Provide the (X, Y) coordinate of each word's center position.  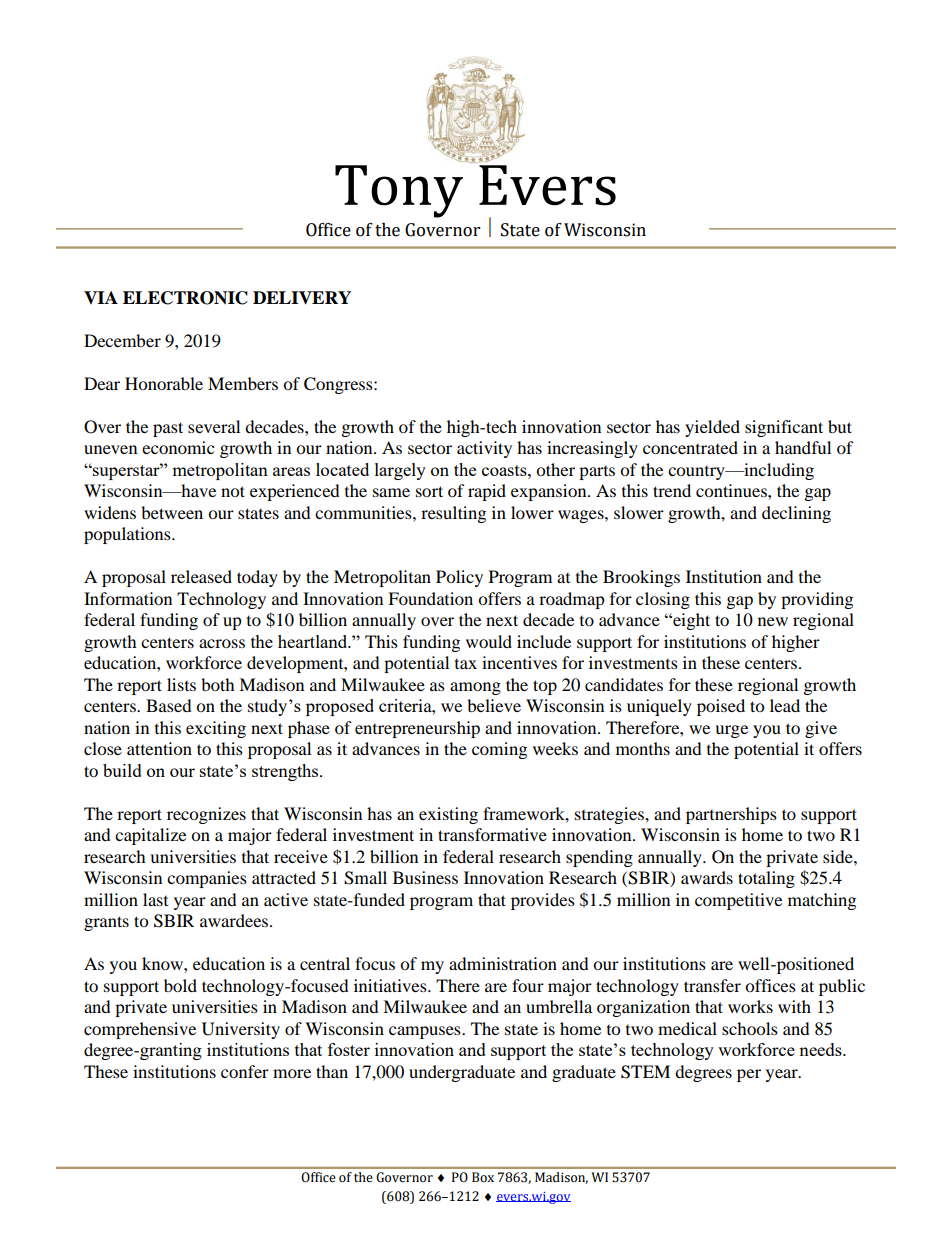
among (475, 688)
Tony (399, 191)
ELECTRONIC (185, 298)
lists (181, 684)
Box (483, 1177)
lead (785, 705)
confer (245, 1071)
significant (784, 428)
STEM (645, 1072)
